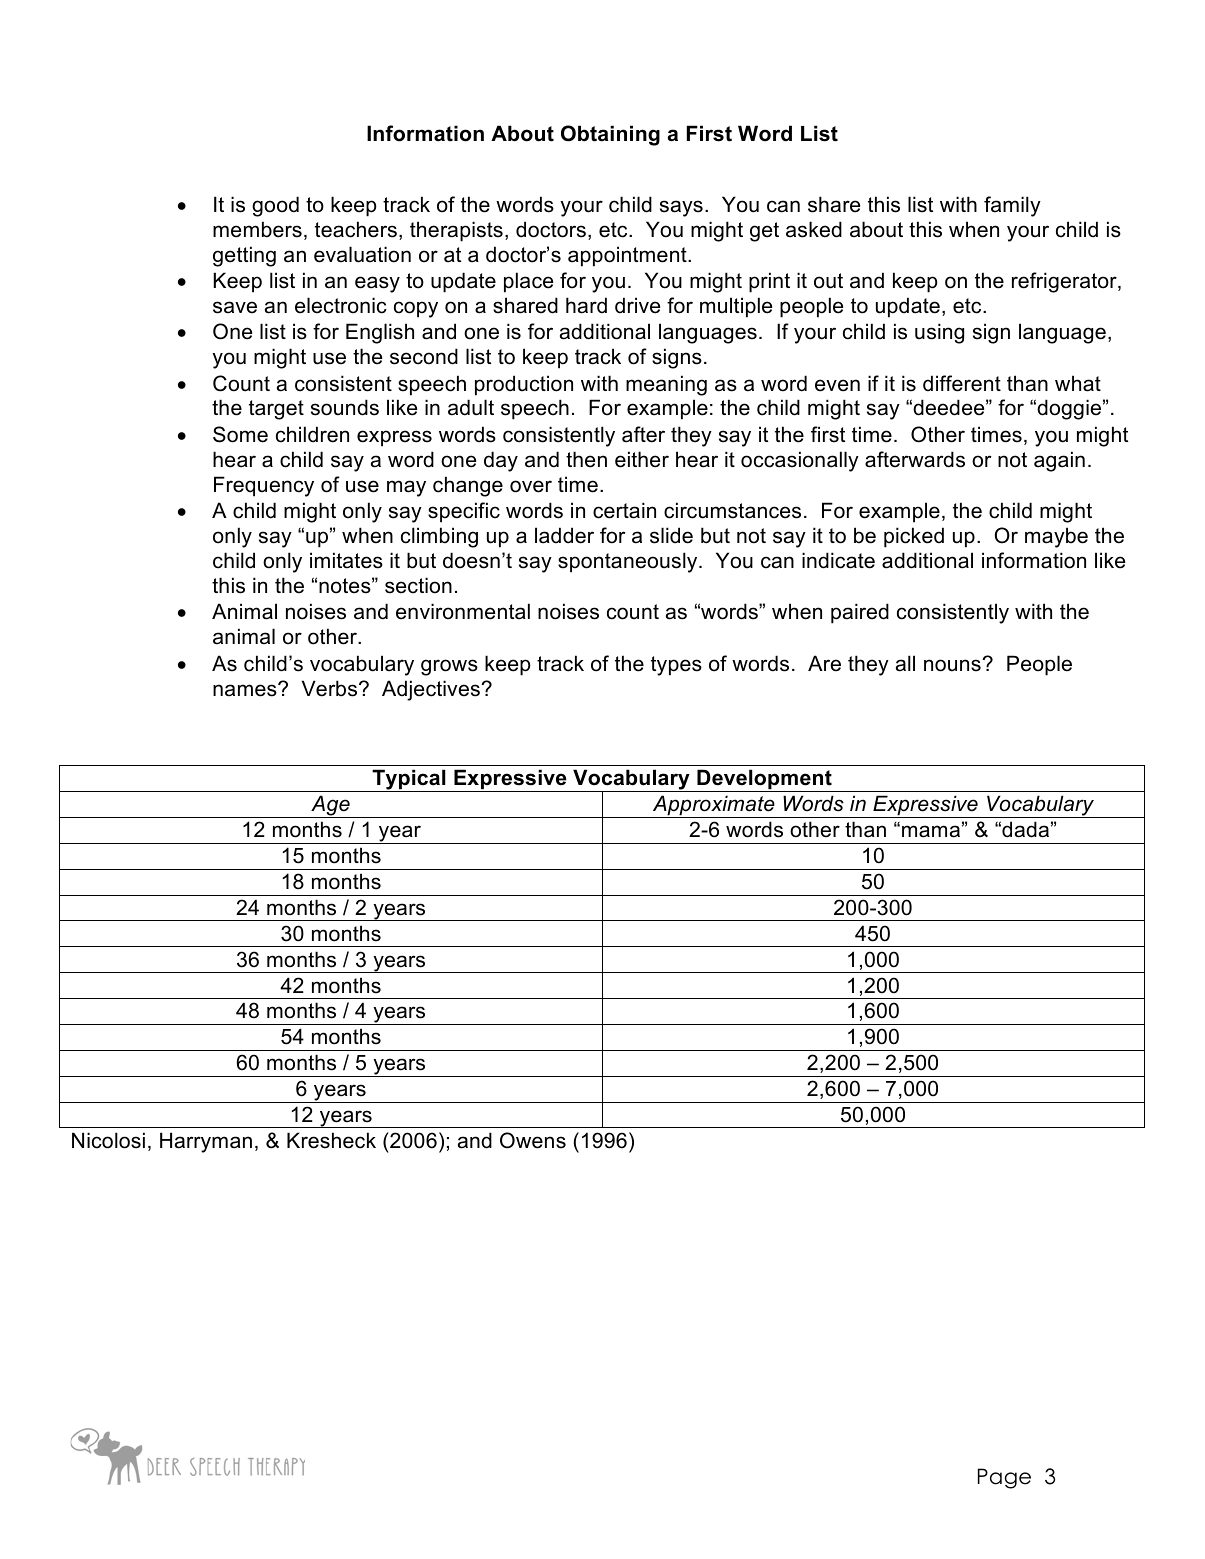  What do you see at coordinates (714, 806) in the document?
I see `Approximate` at bounding box center [714, 806].
